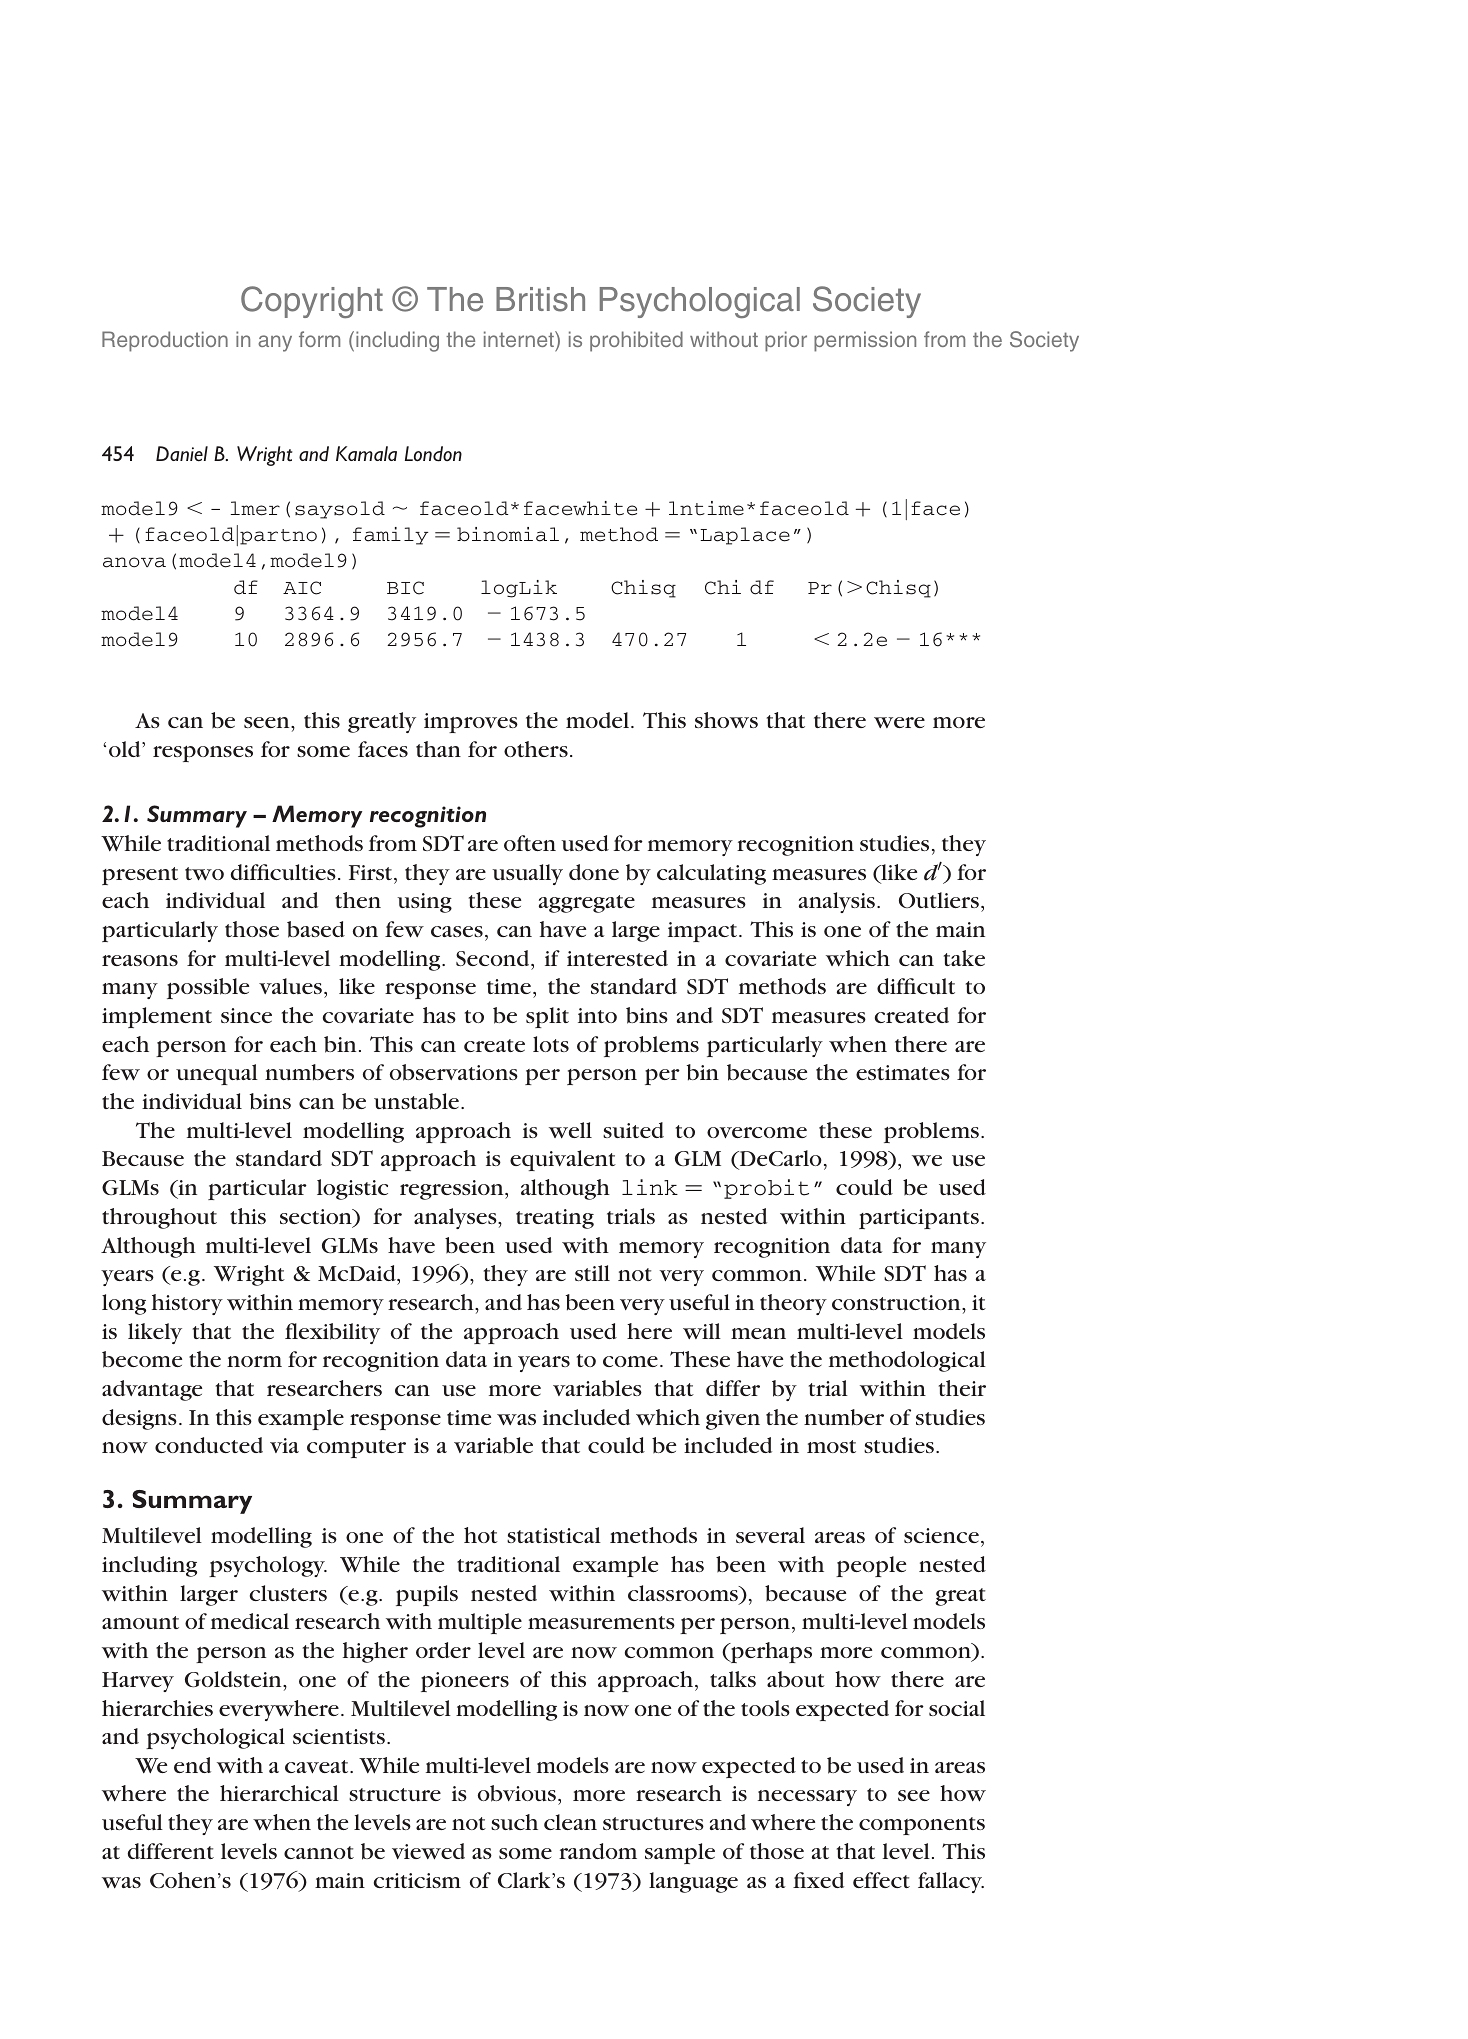  Describe the element at coordinates (903, 1072) in the screenshot. I see `estimates` at that location.
